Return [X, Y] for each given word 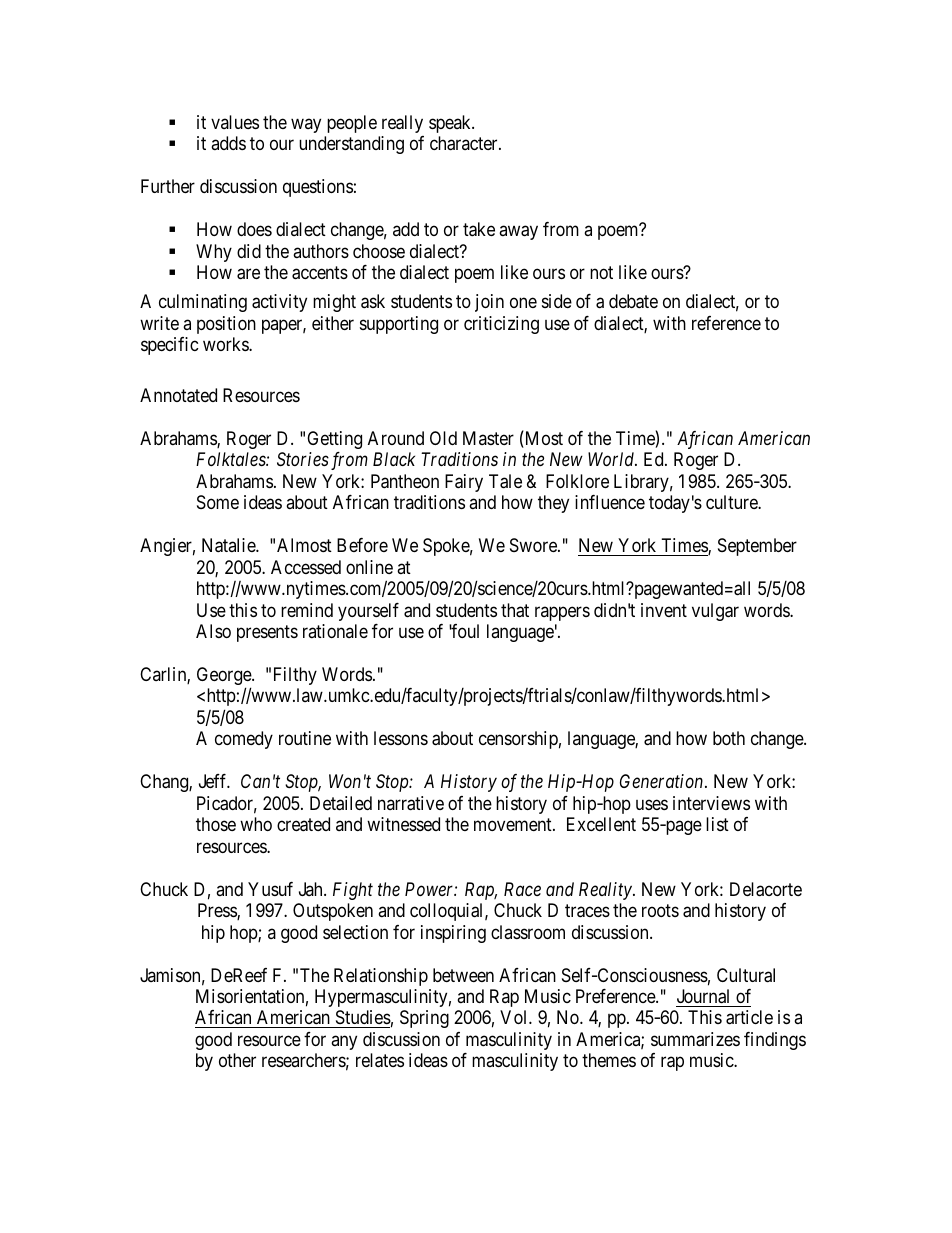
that [515, 610]
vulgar [715, 612]
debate [633, 301]
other [237, 1060]
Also [213, 631]
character [465, 143]
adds [228, 143]
